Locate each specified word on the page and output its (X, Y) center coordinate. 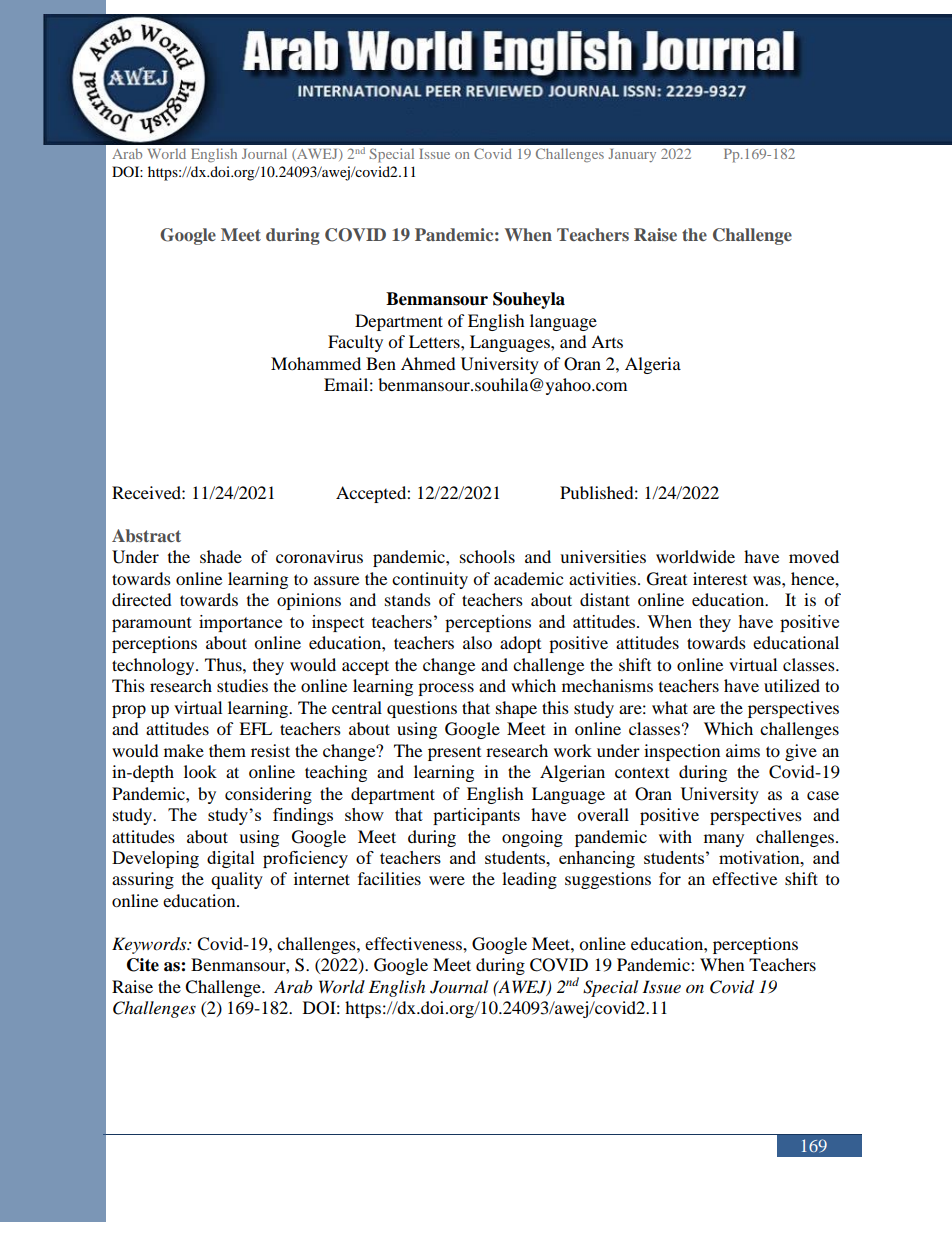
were (447, 880)
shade (221, 556)
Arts (607, 341)
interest (720, 578)
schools (487, 556)
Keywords (150, 945)
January (632, 155)
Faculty (355, 343)
